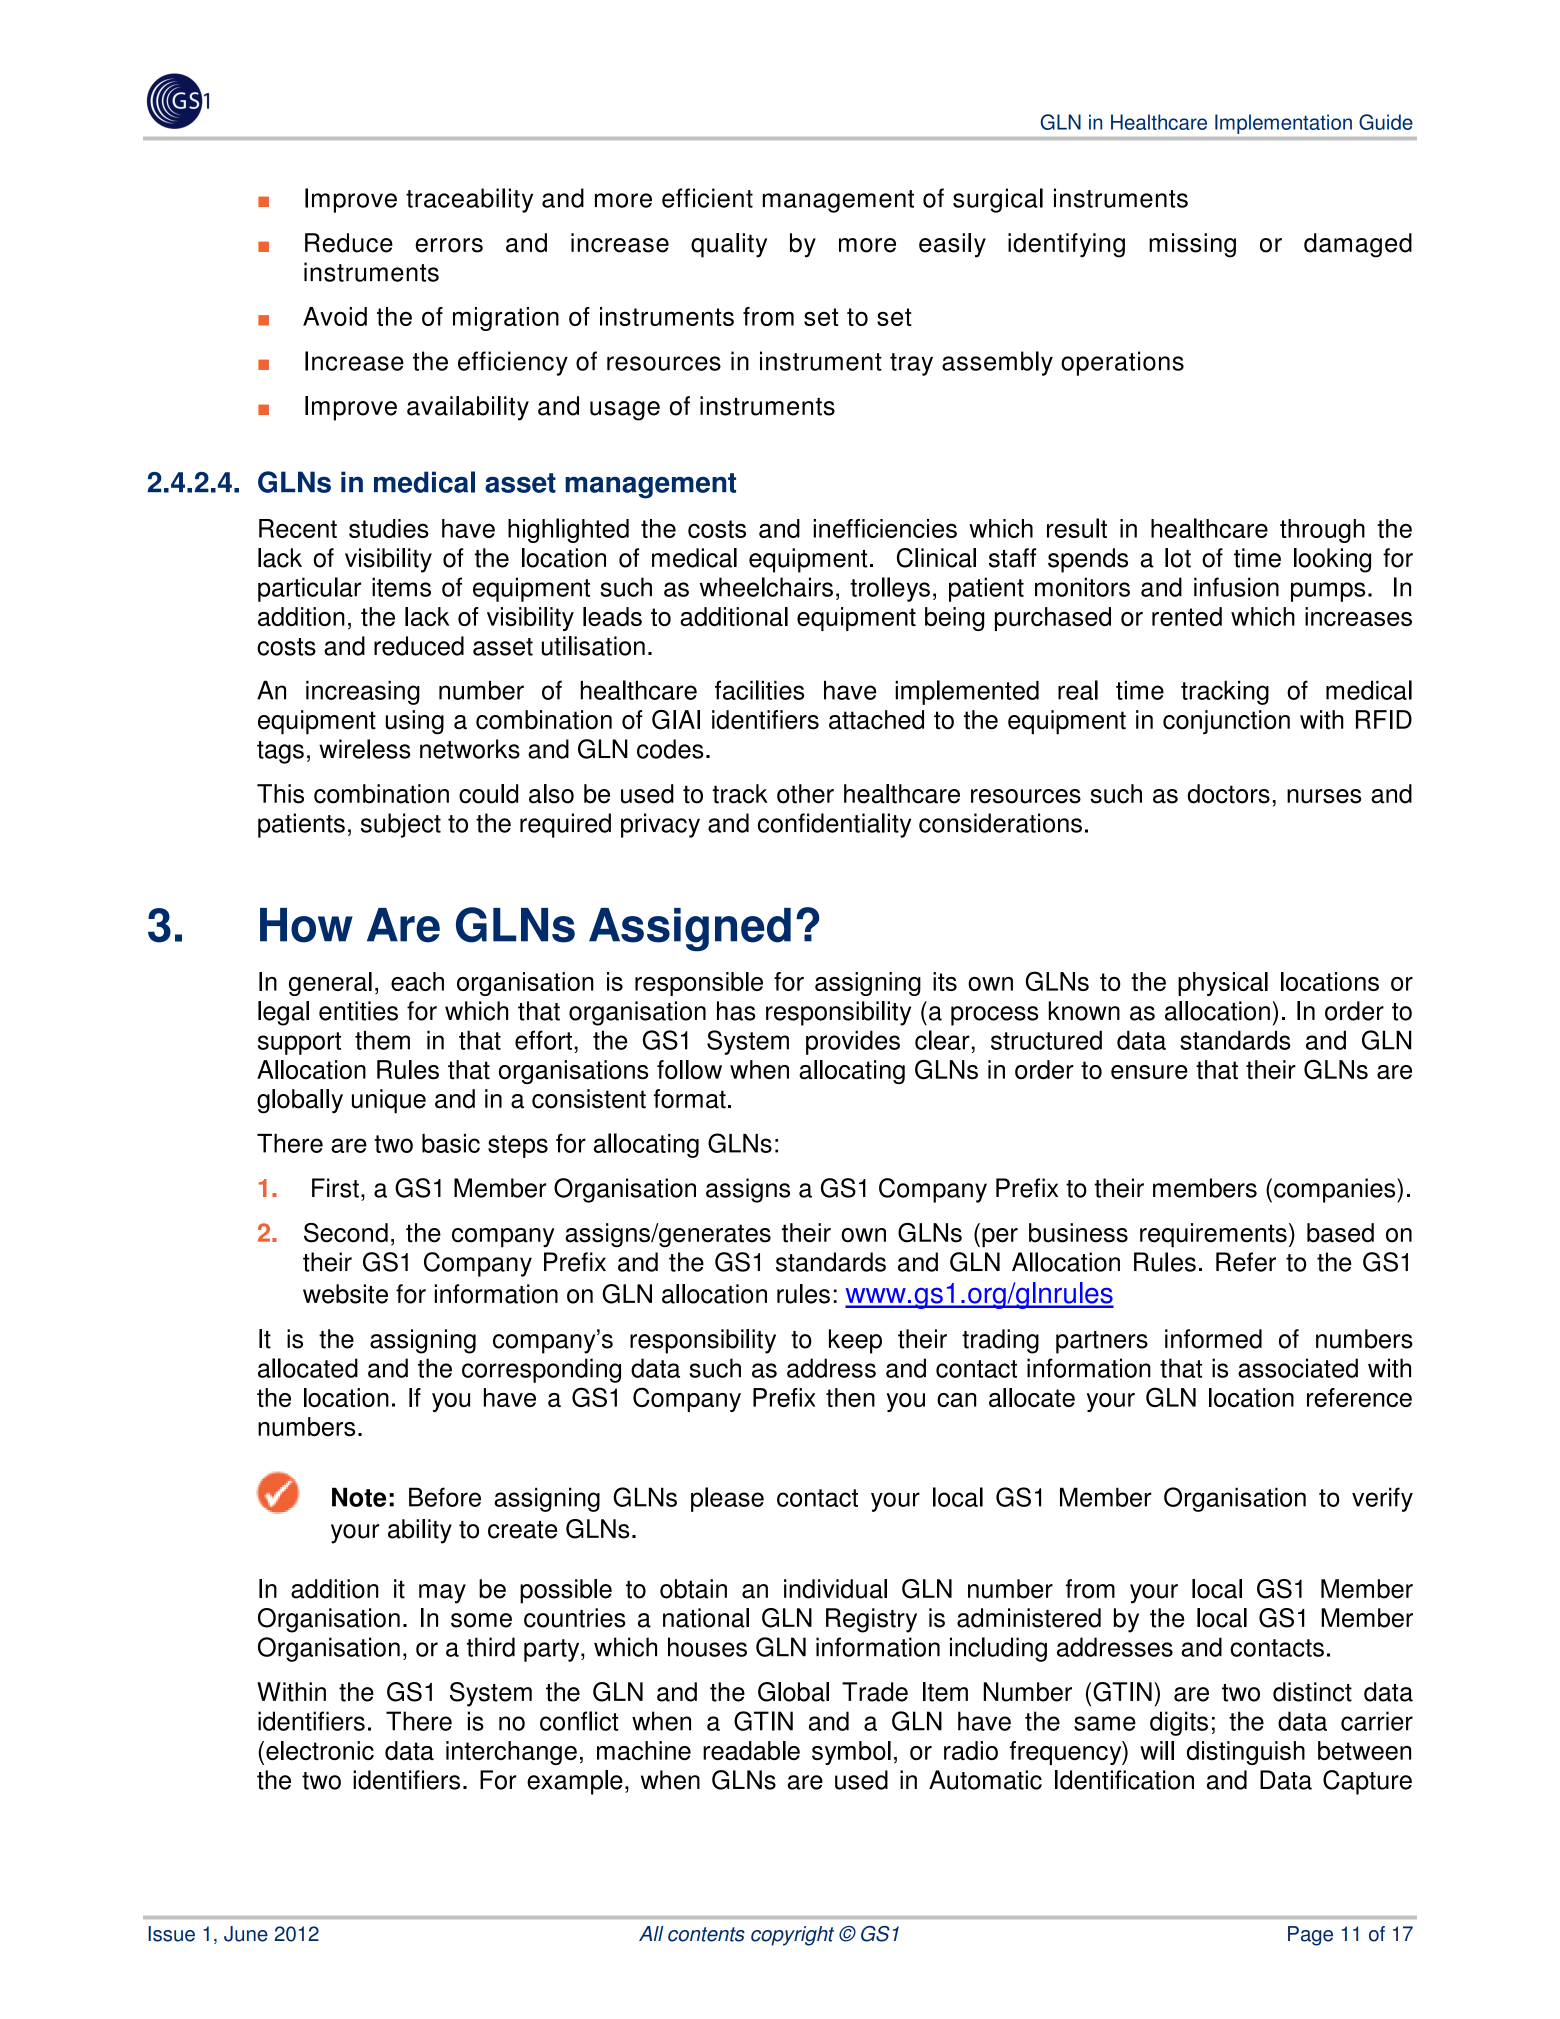  Describe the element at coordinates (299, 1043) in the screenshot. I see `support` at that location.
